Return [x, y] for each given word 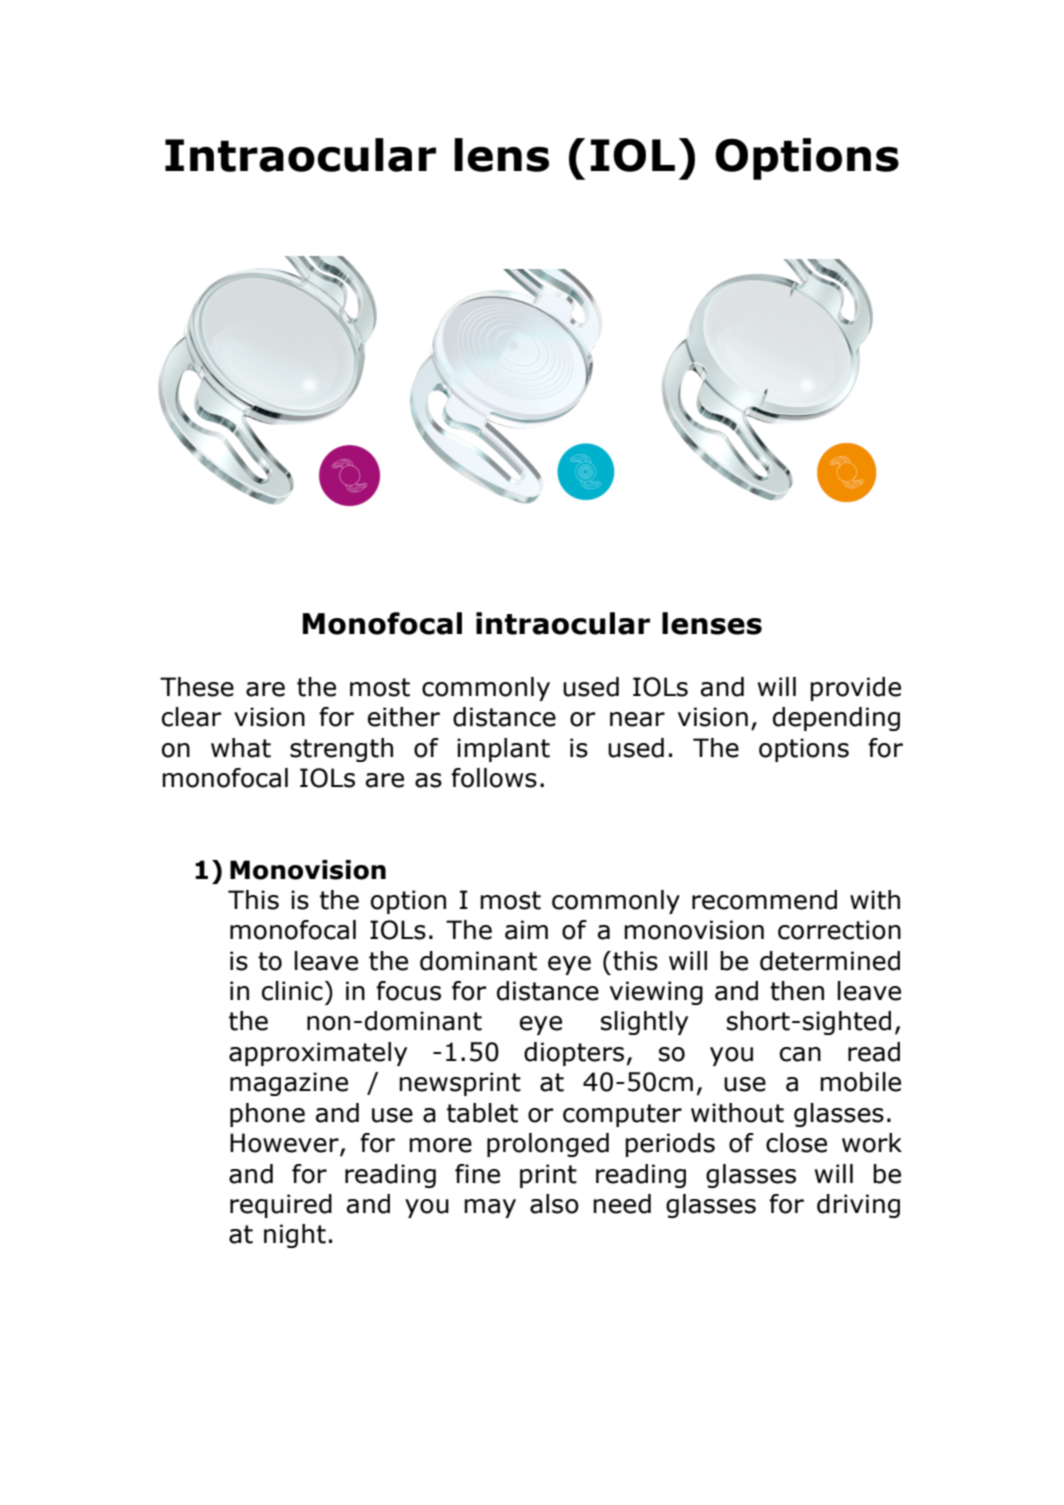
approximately [318, 1054]
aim [526, 930]
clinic [292, 991]
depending [836, 719]
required [281, 1206]
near [637, 719]
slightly [644, 1023]
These [197, 687]
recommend [764, 900]
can [800, 1054]
